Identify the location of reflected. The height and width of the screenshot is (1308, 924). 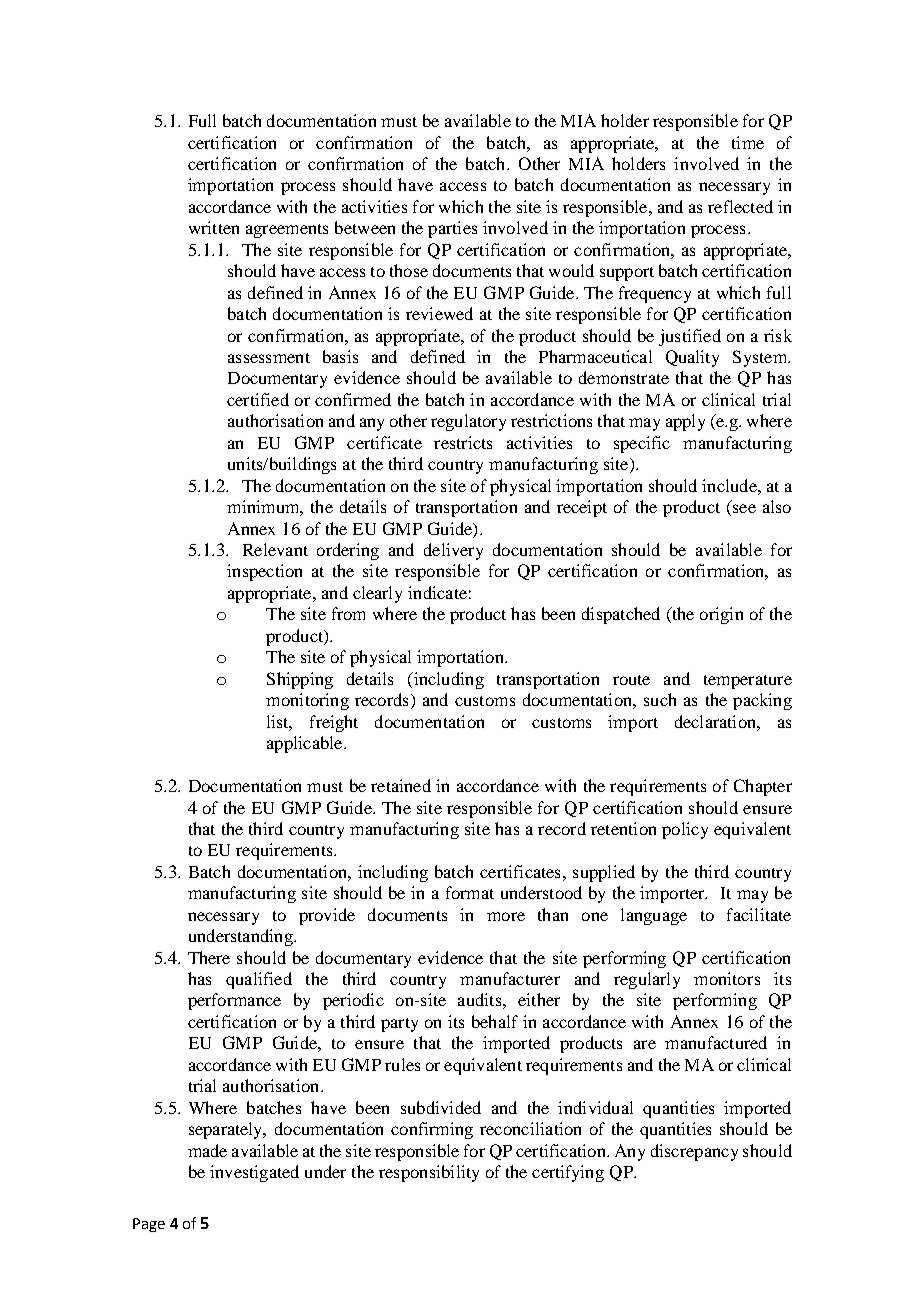
(740, 206).
